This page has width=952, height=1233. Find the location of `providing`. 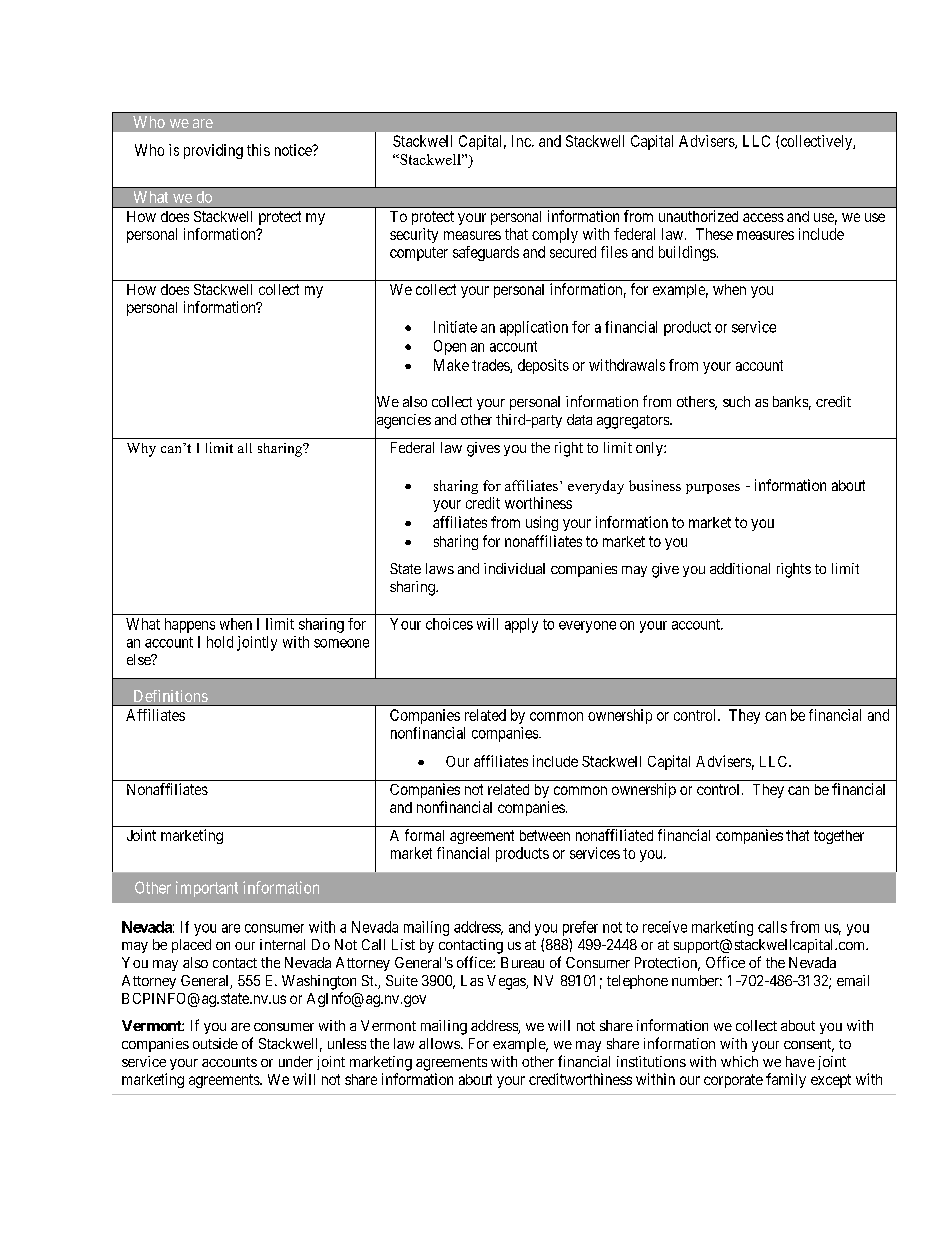

providing is located at coordinates (213, 151).
